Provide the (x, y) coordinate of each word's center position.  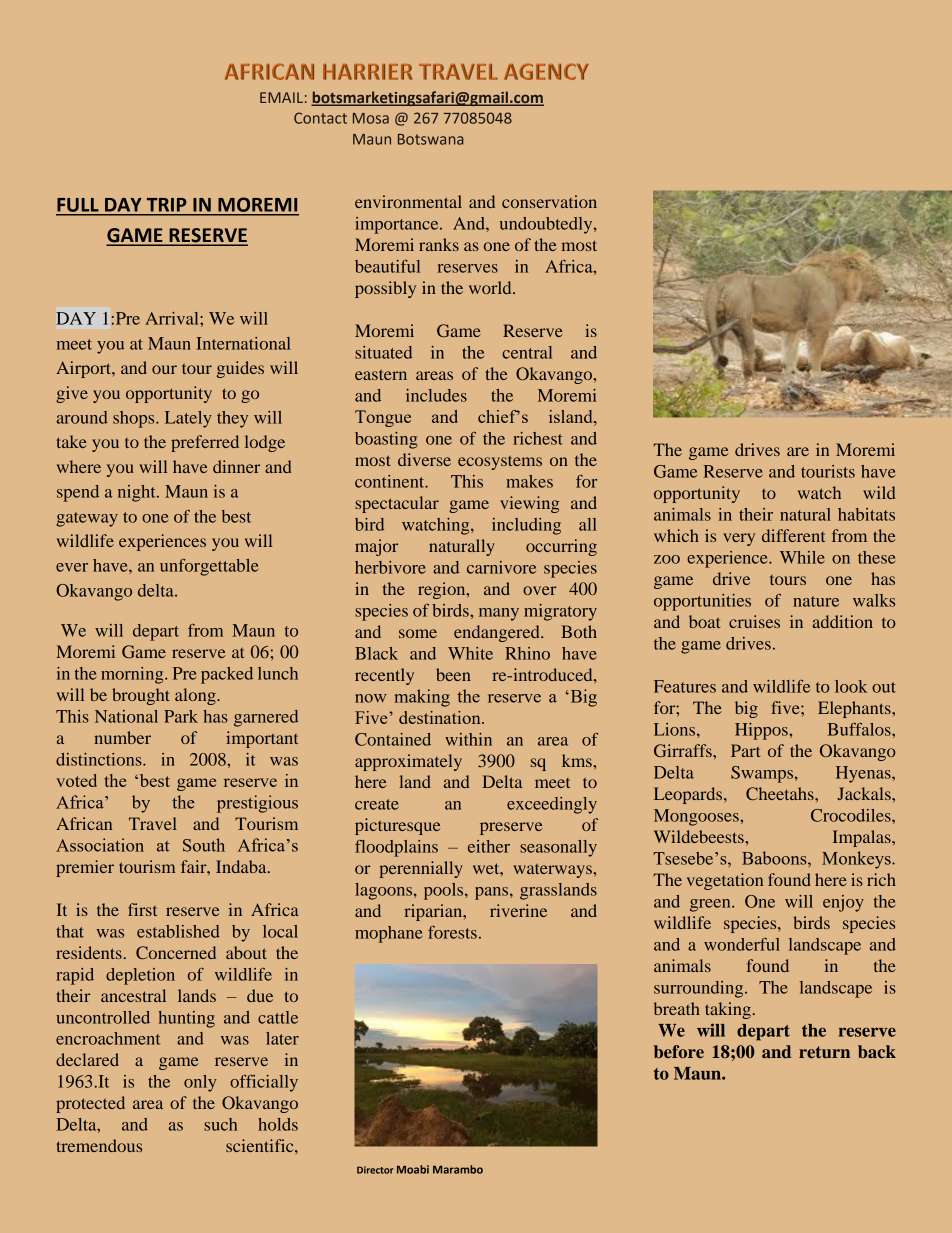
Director (375, 1170)
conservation (549, 201)
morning (133, 675)
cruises (754, 621)
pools (445, 891)
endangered (498, 633)
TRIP (166, 204)
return (824, 1052)
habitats (866, 514)
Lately (188, 419)
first (142, 909)
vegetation (725, 881)
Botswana (430, 139)
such (220, 1124)
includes (436, 395)
